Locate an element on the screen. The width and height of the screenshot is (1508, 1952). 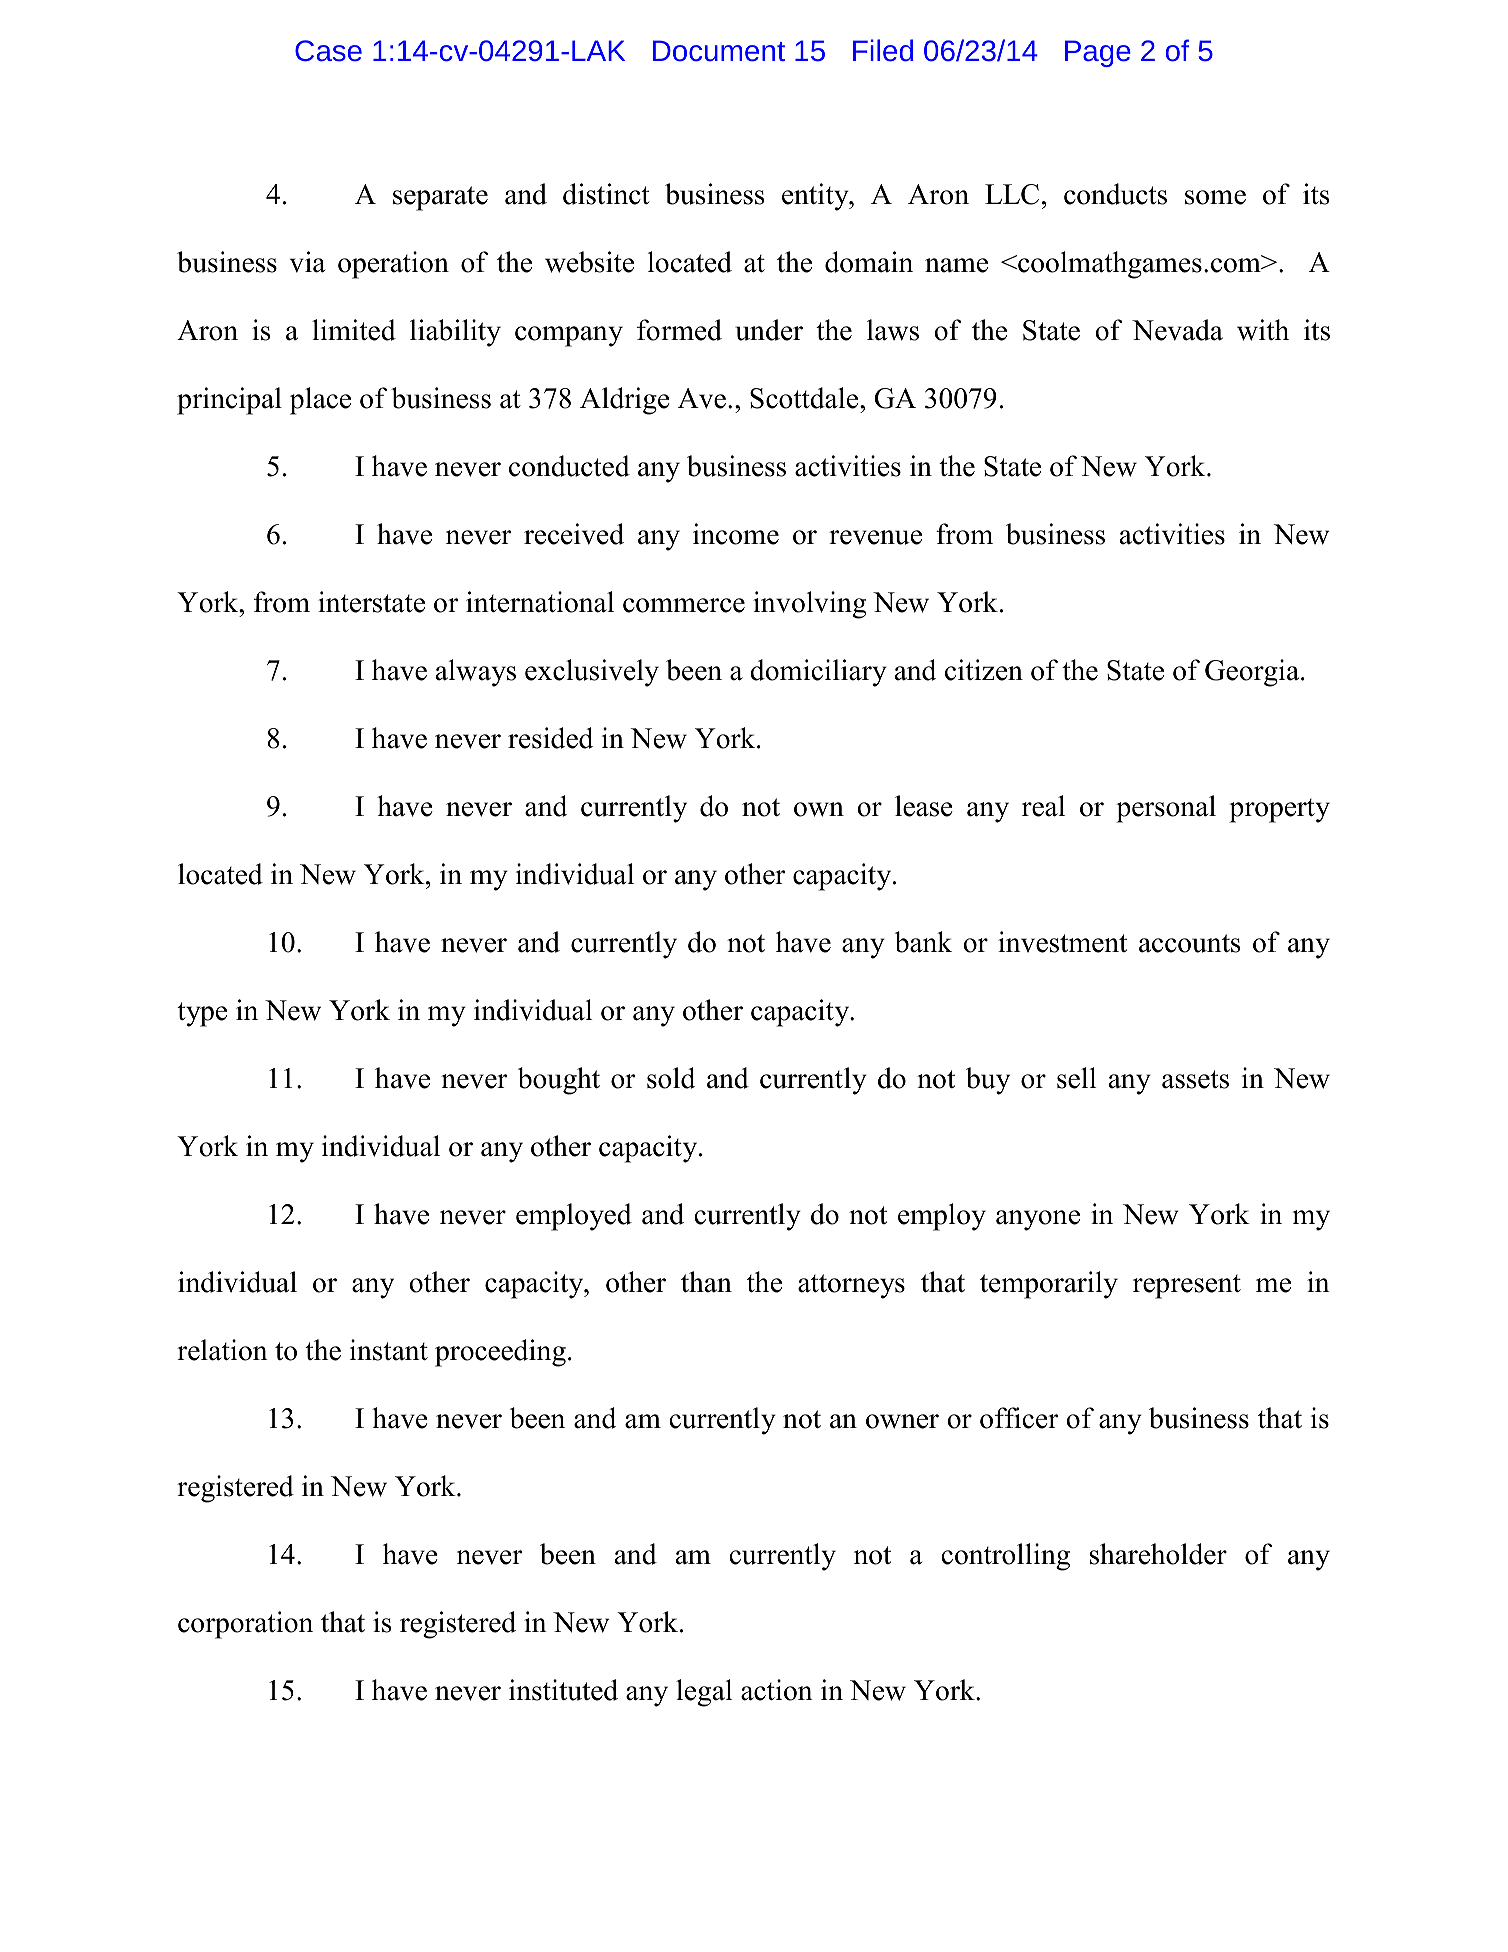
assets is located at coordinates (1195, 1079).
